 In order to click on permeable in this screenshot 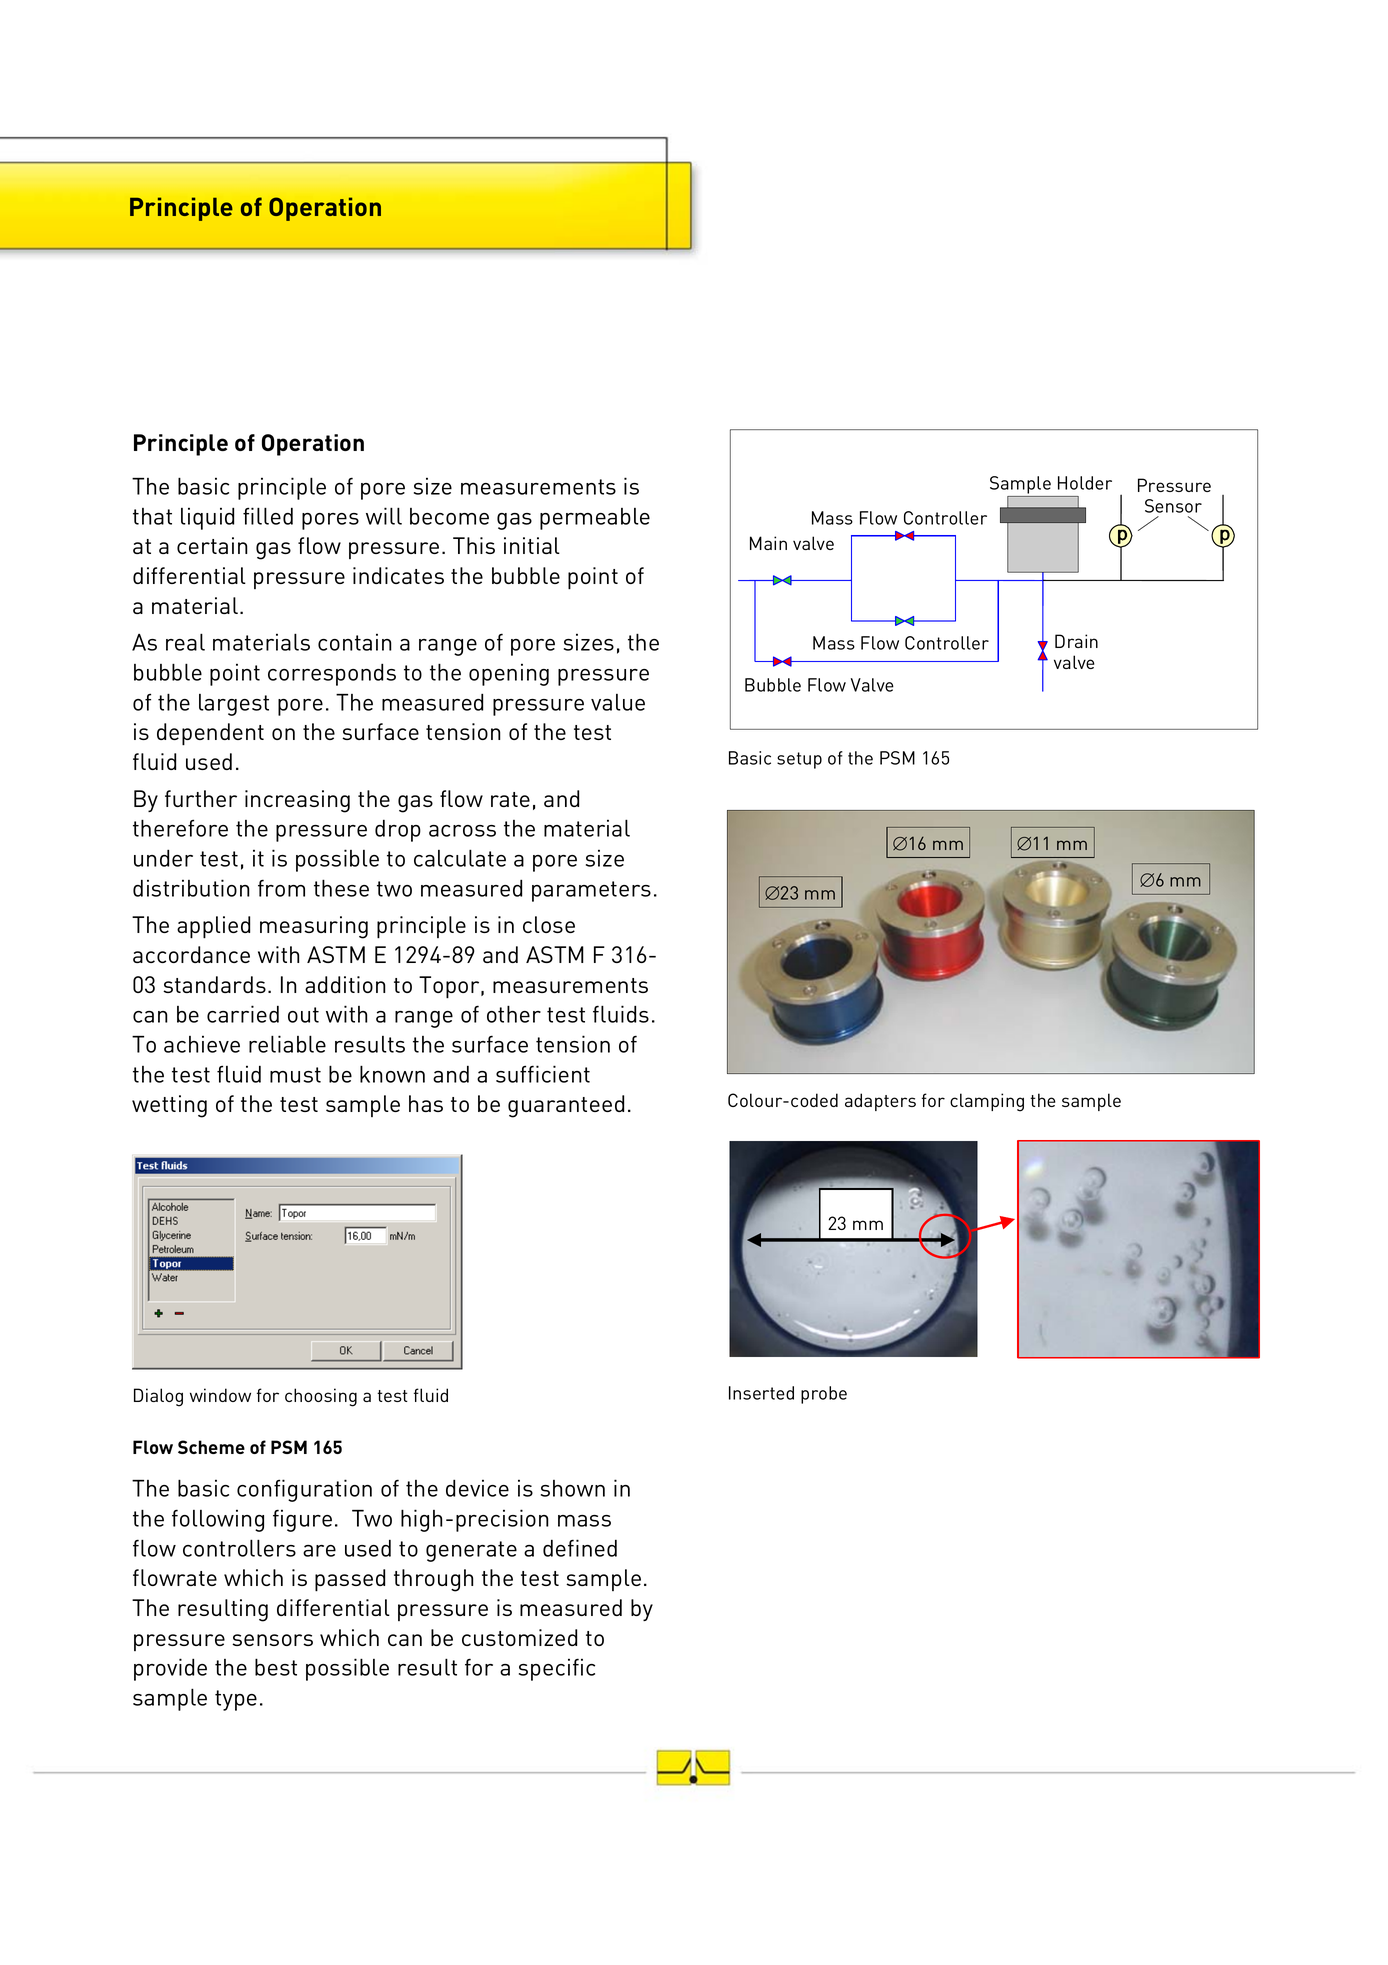, I will do `click(595, 519)`.
